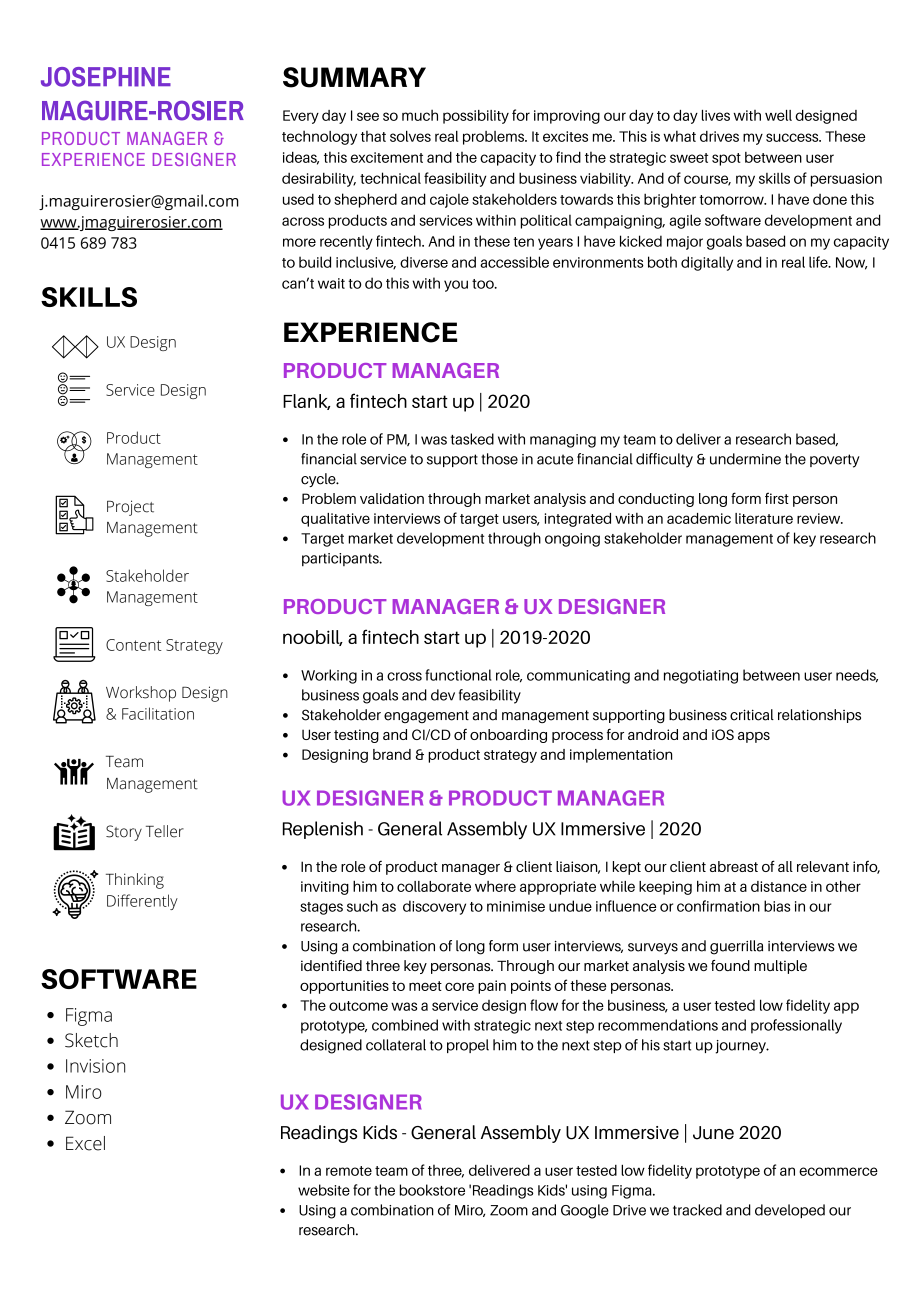 This screenshot has width=924, height=1308. Describe the element at coordinates (130, 508) in the screenshot. I see `Project` at that location.
